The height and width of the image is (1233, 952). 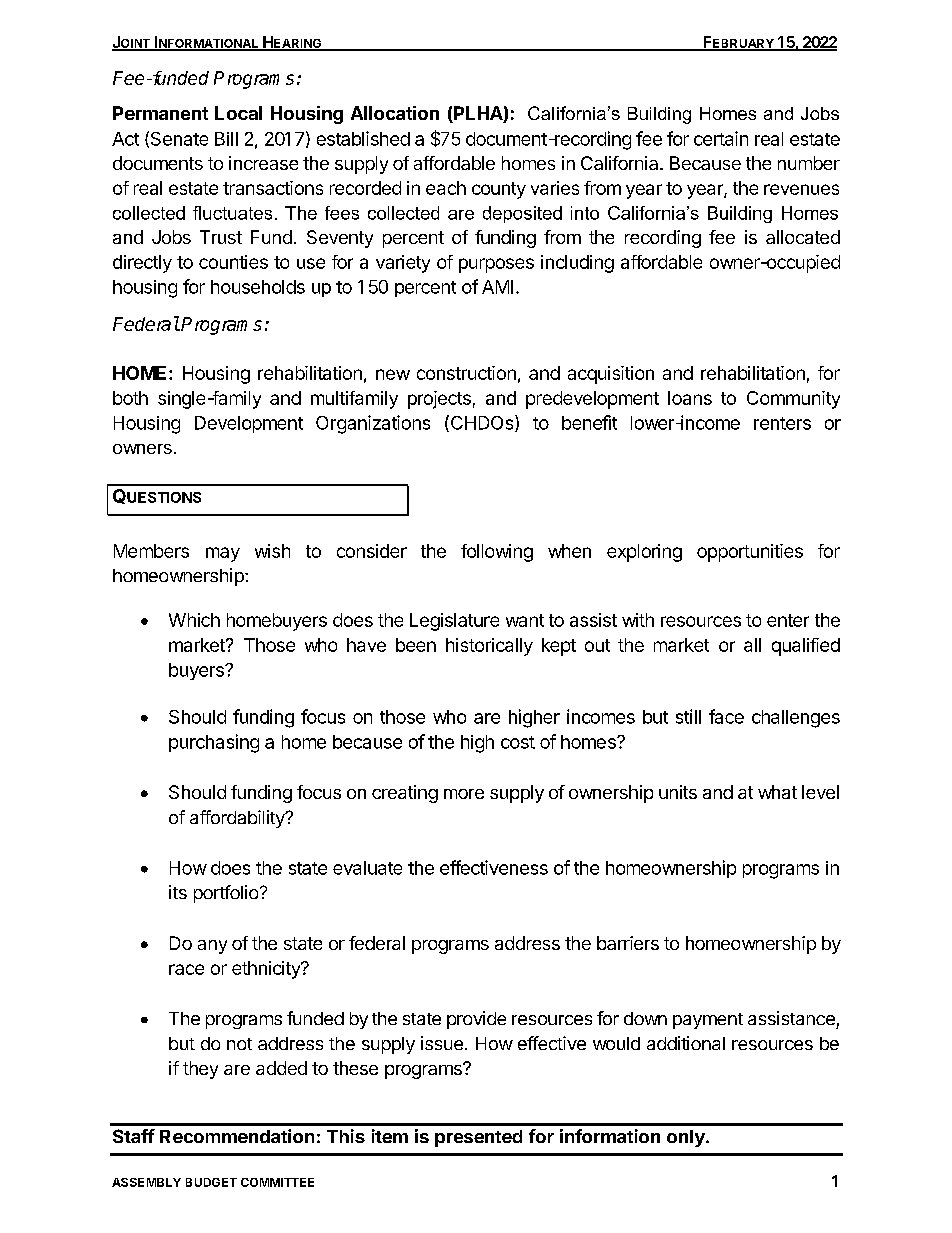 What do you see at coordinates (687, 1138) in the image?
I see `only` at bounding box center [687, 1138].
